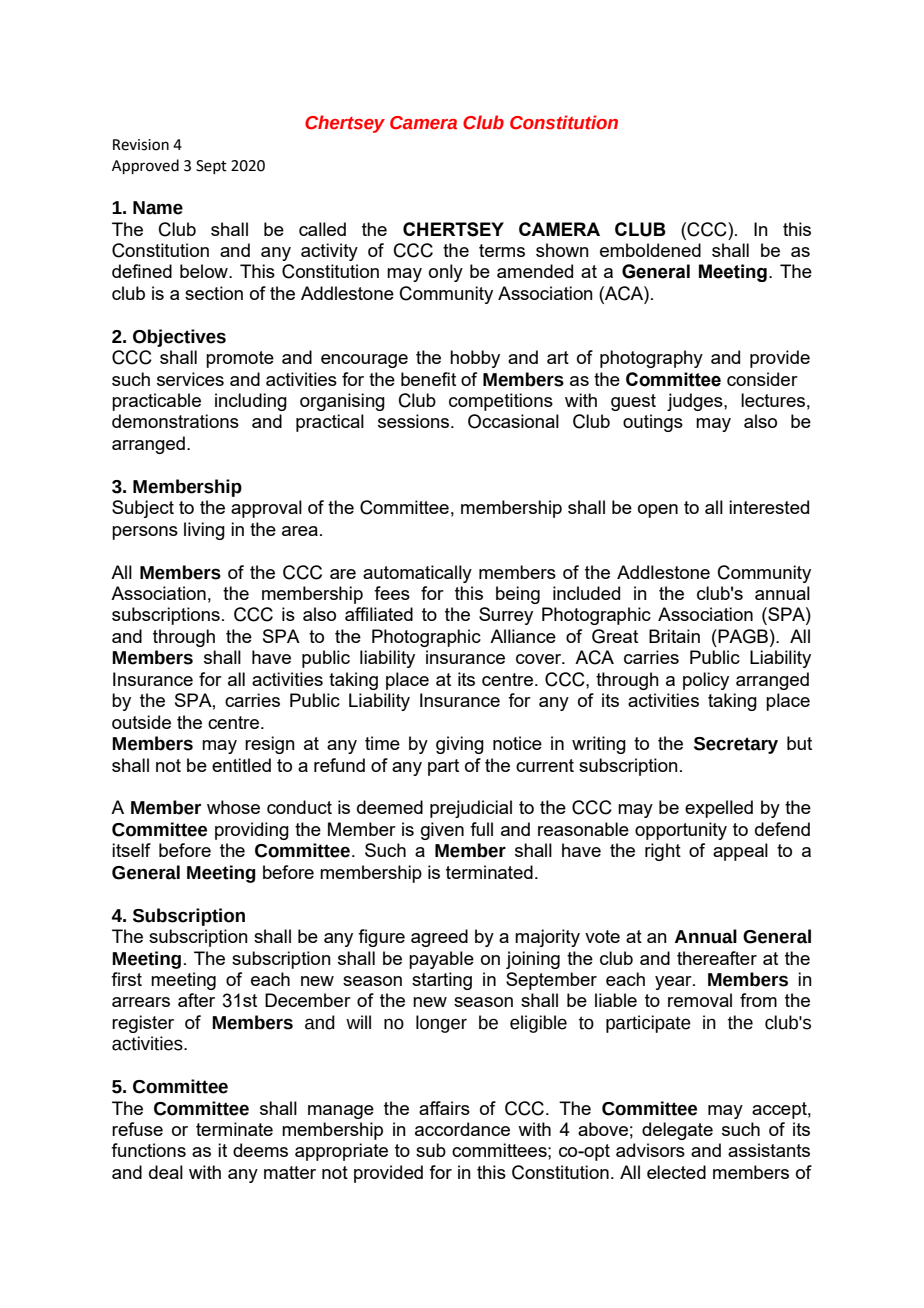 This image has width=924, height=1308. Describe the element at coordinates (145, 166) in the image. I see `Approved` at that location.
